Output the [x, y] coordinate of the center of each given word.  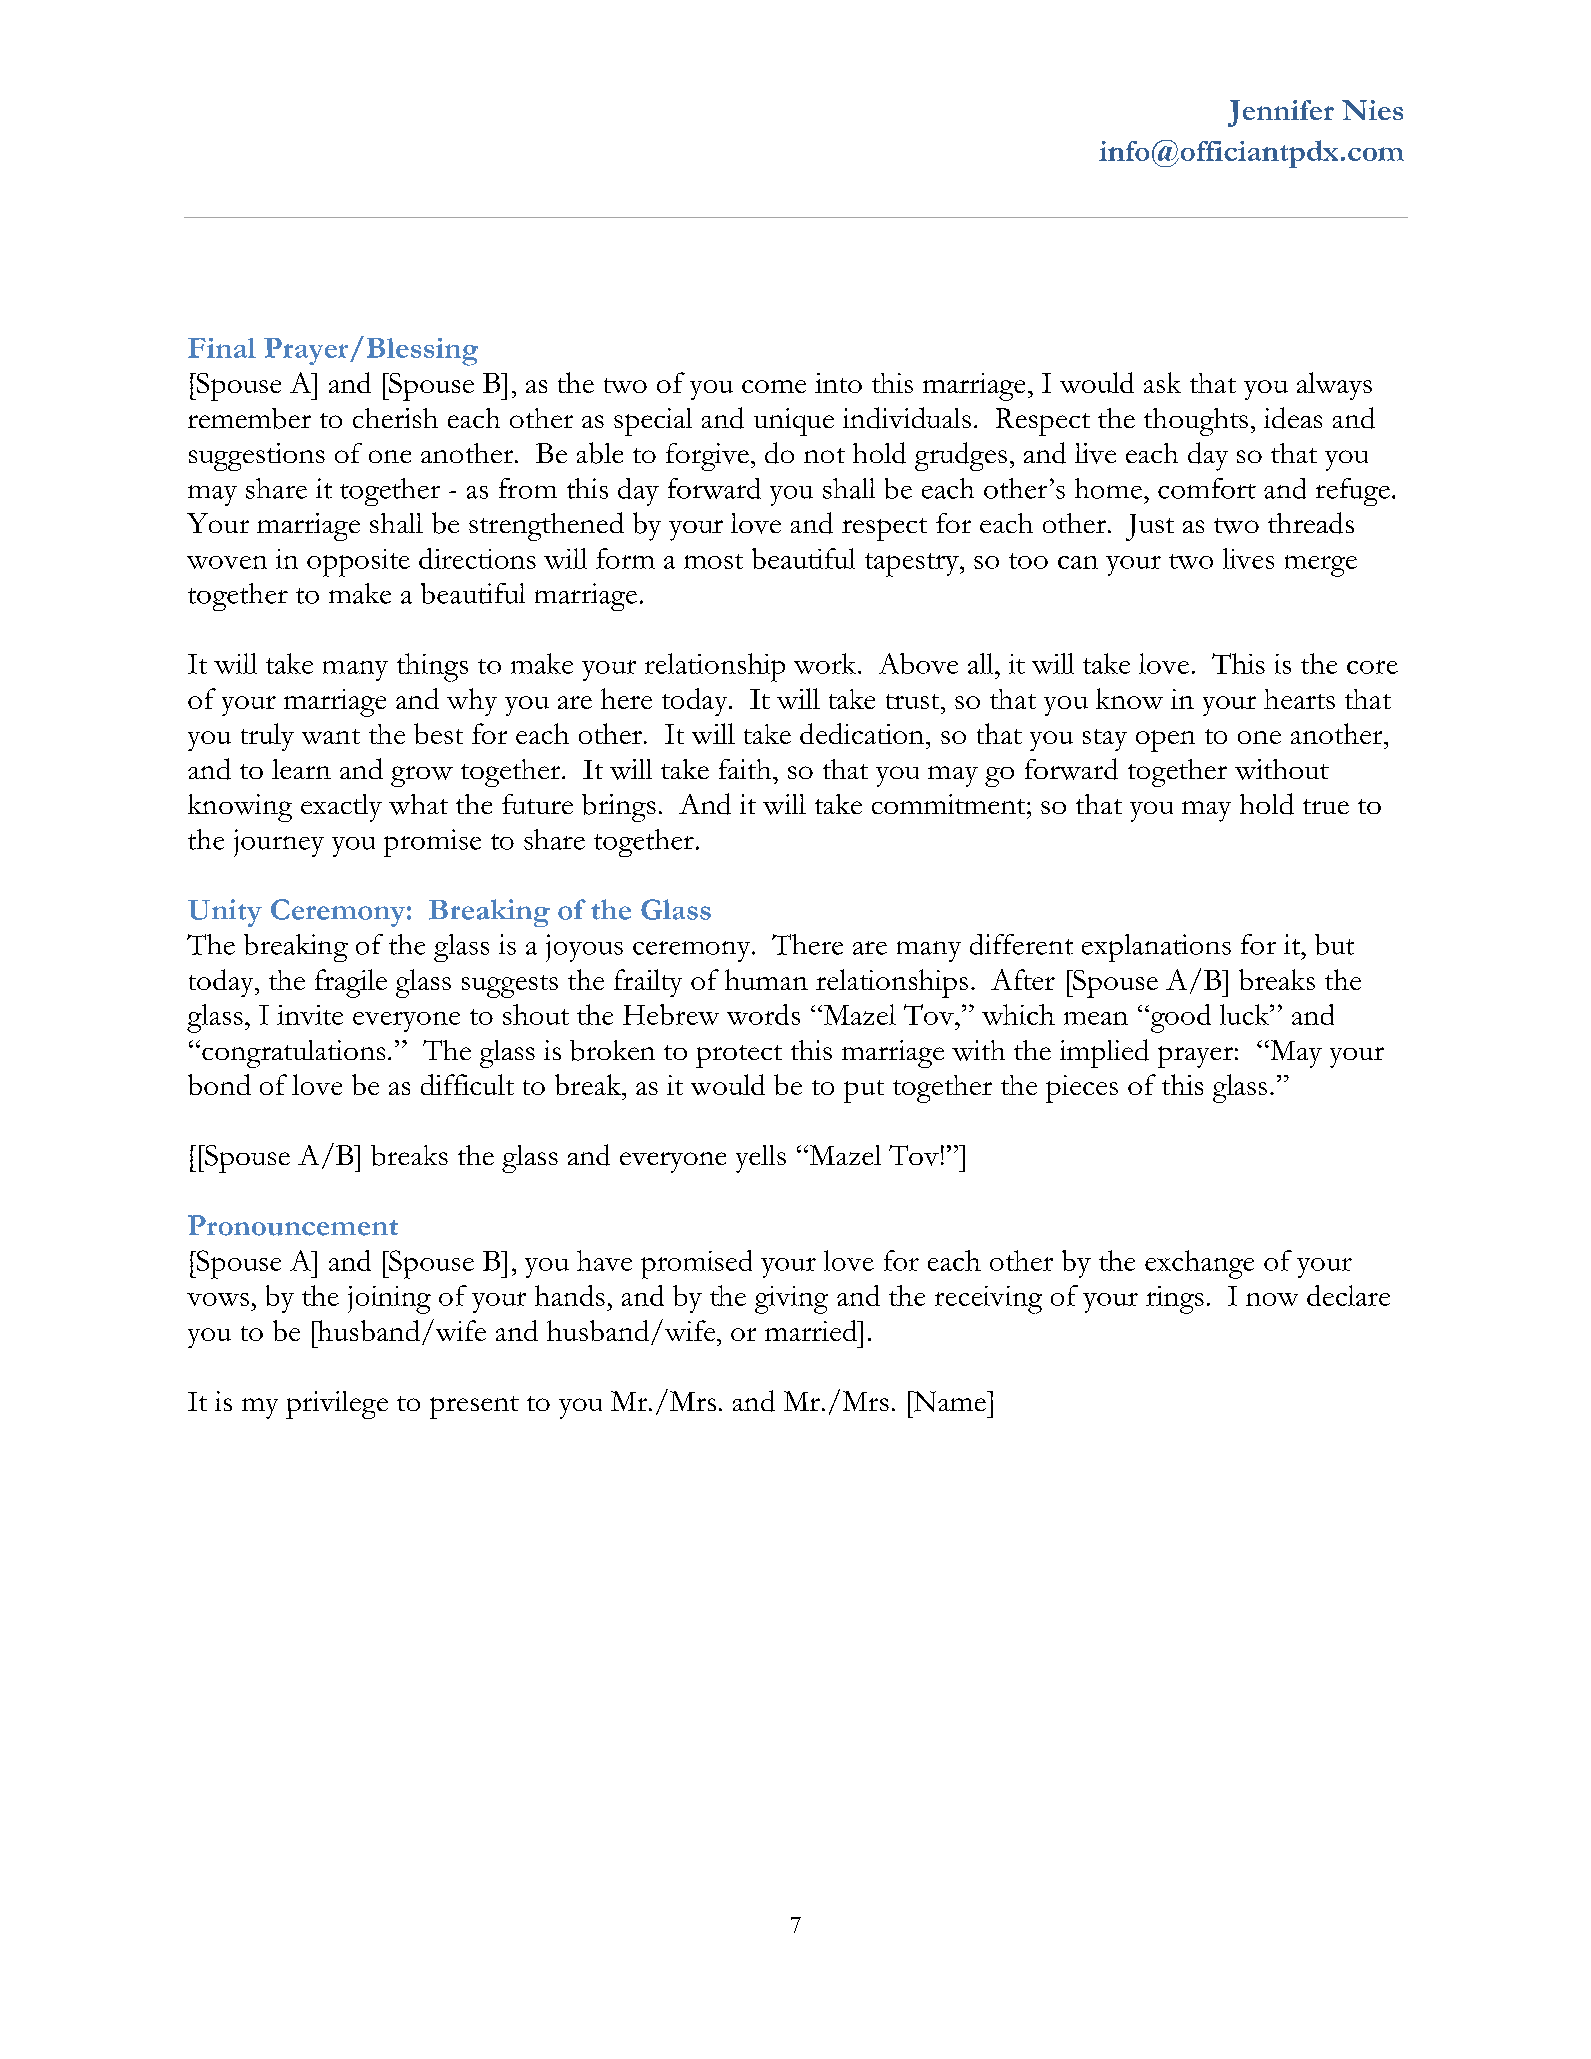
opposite [358, 563]
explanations [1156, 948]
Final [222, 348]
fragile [351, 983]
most [713, 561]
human [766, 979]
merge [1321, 566]
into [838, 383]
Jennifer [1281, 113]
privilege [337, 1405]
